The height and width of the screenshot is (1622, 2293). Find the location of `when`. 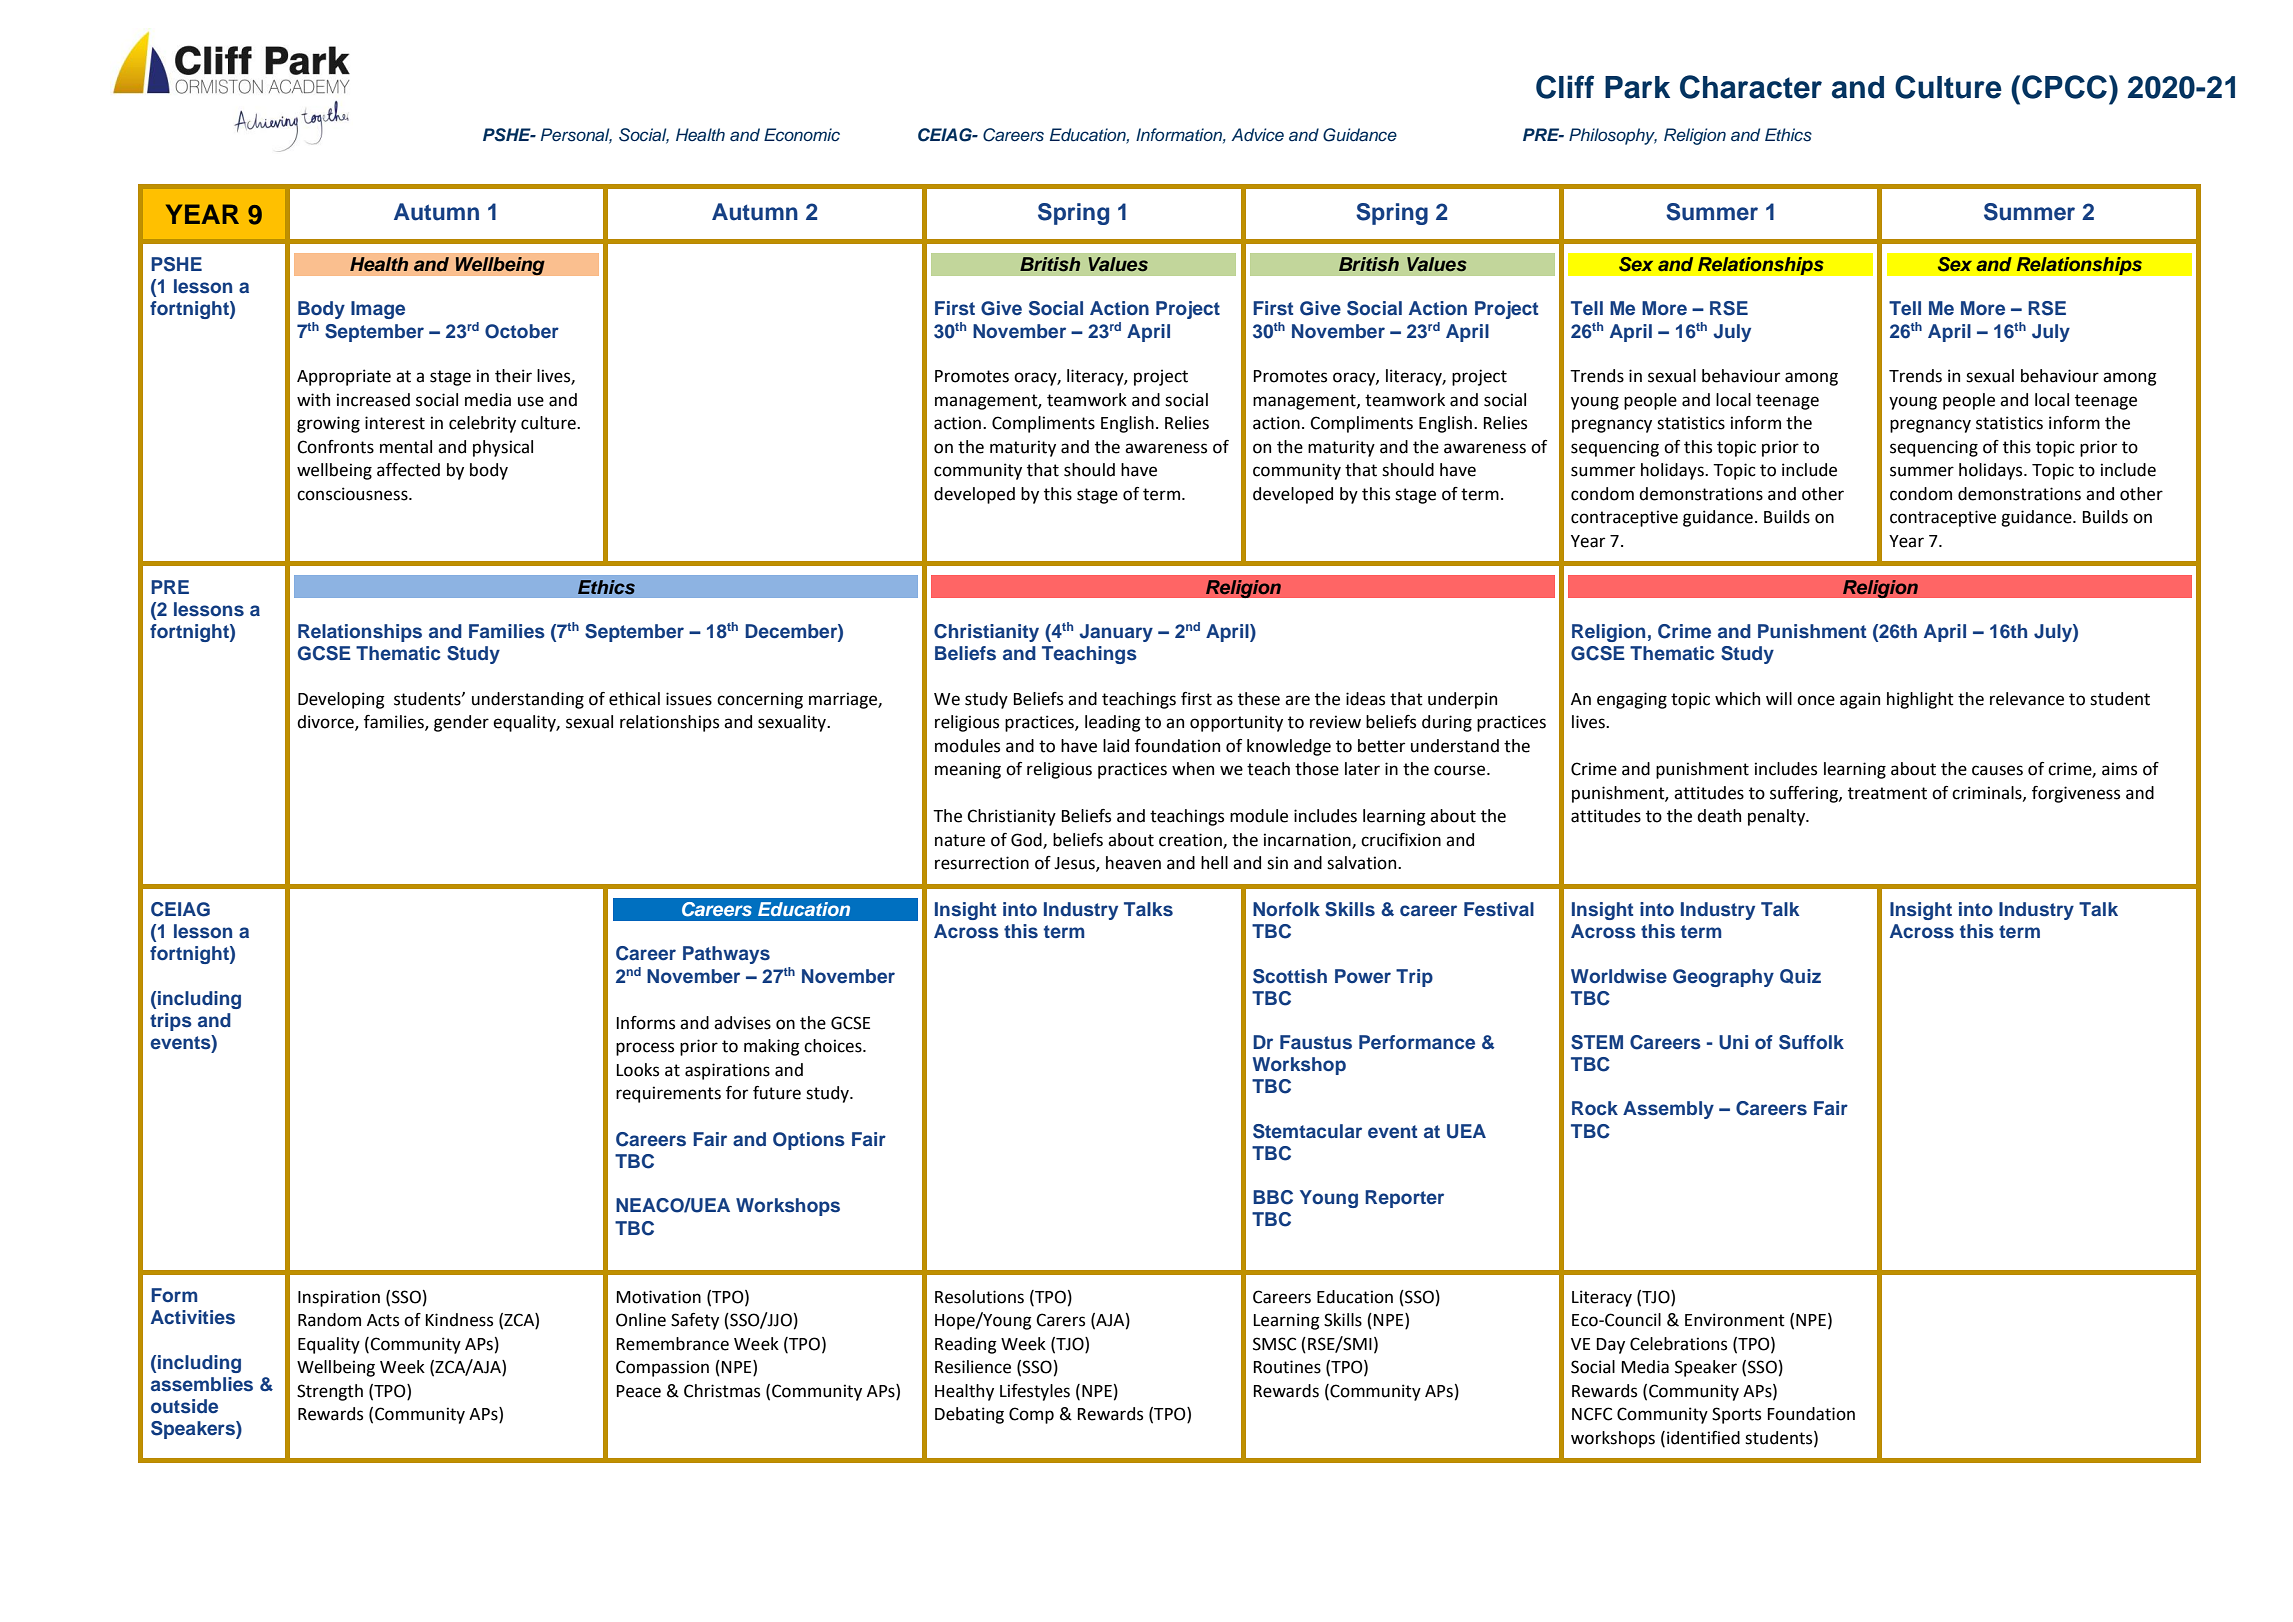

when is located at coordinates (1193, 769).
